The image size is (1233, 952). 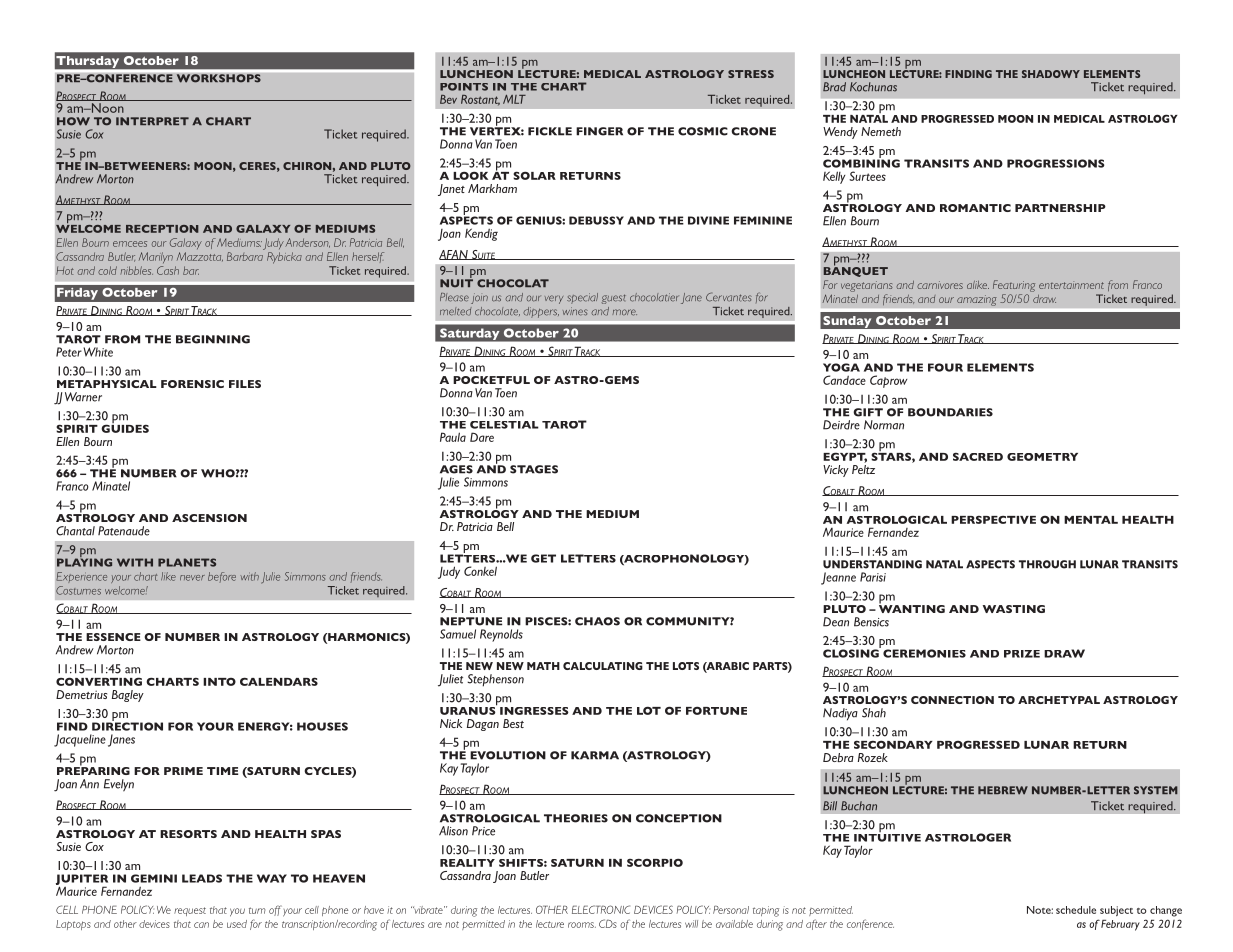 What do you see at coordinates (1014, 286) in the screenshot?
I see `Featuring` at bounding box center [1014, 286].
